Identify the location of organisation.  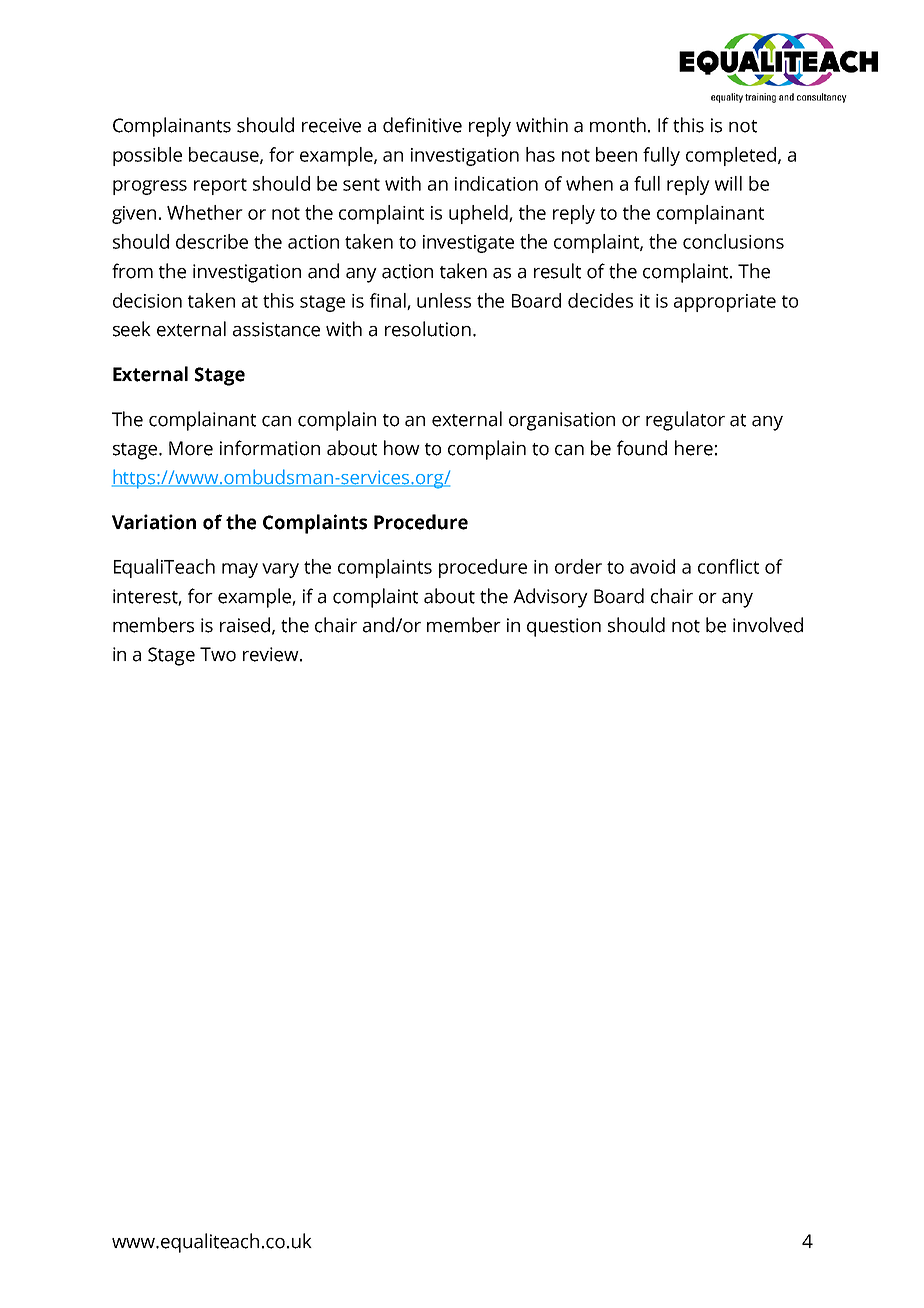
(562, 421).
